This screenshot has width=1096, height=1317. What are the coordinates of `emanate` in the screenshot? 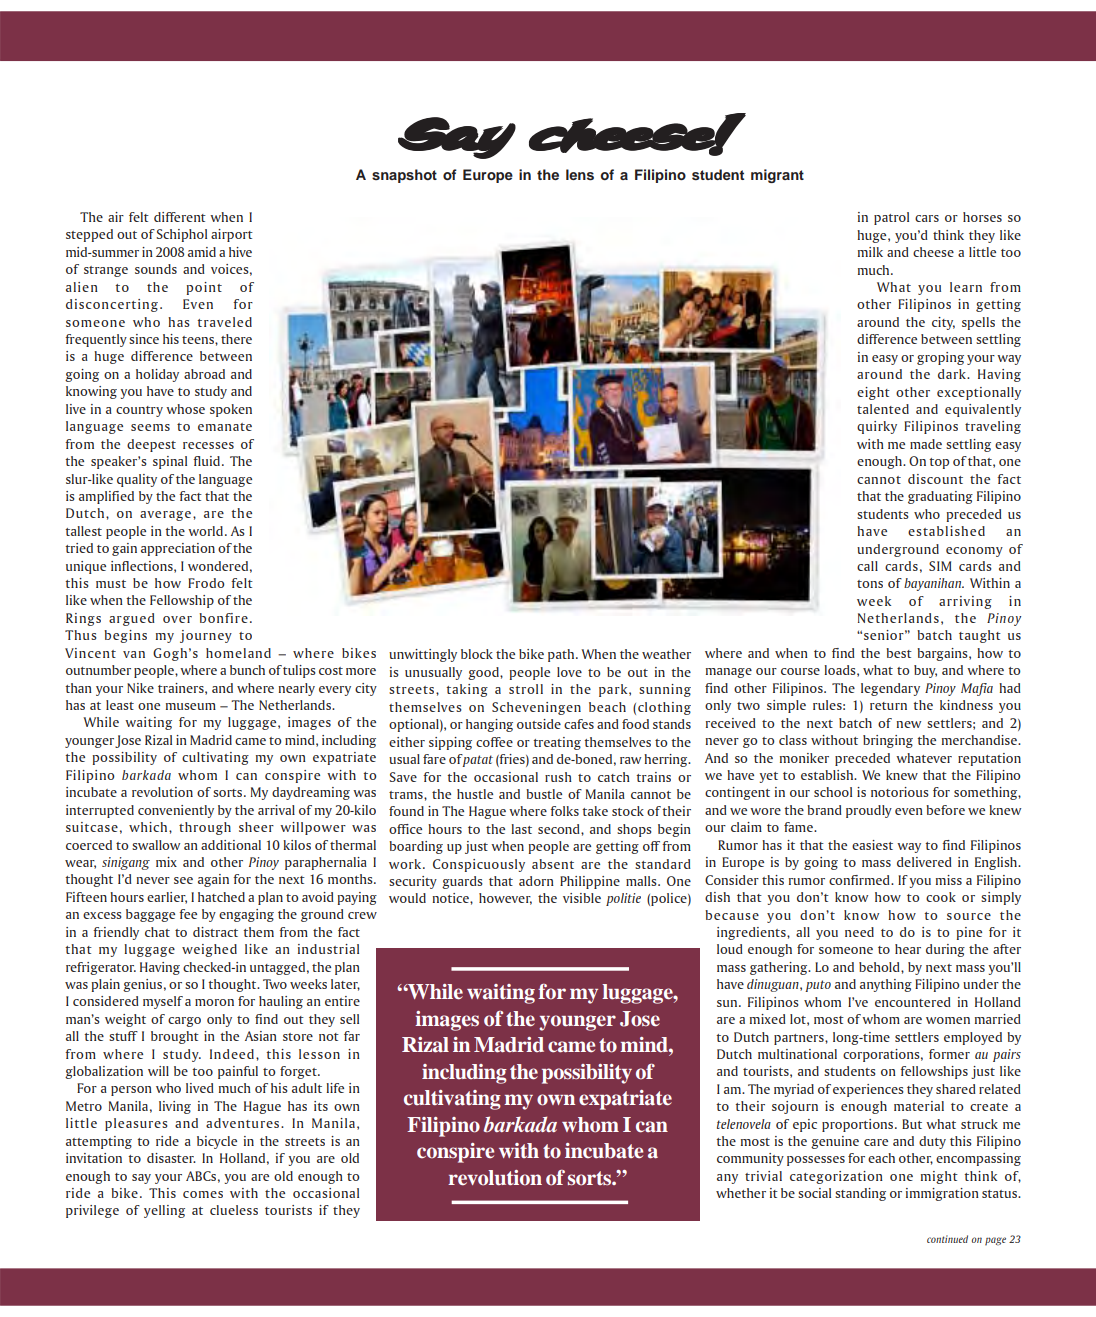 It's located at (225, 427).
